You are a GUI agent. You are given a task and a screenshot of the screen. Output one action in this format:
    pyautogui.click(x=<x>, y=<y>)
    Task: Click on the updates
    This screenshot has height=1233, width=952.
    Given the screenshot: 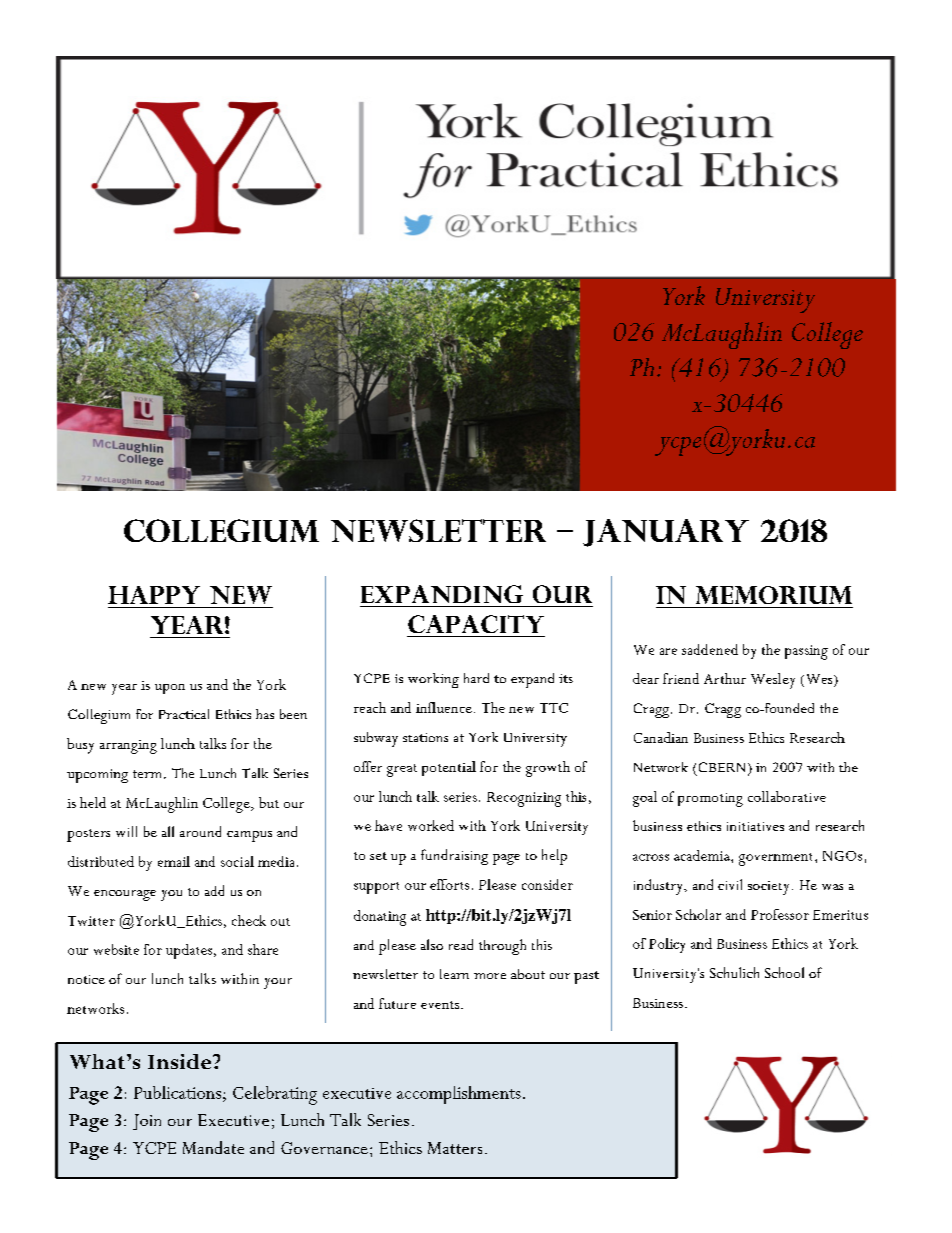 What is the action you would take?
    pyautogui.click(x=190, y=951)
